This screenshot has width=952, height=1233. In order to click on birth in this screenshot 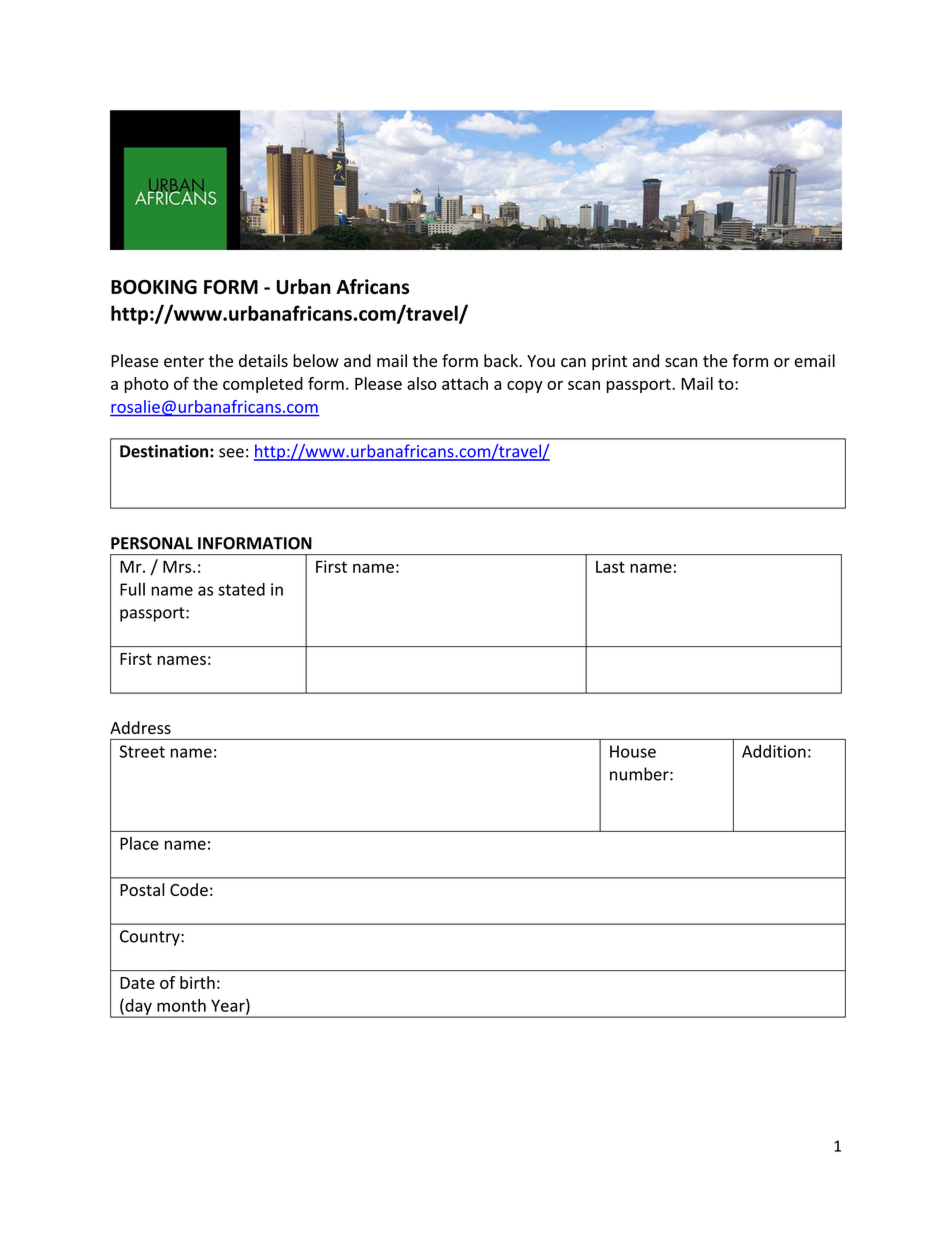, I will do `click(197, 982)`.
